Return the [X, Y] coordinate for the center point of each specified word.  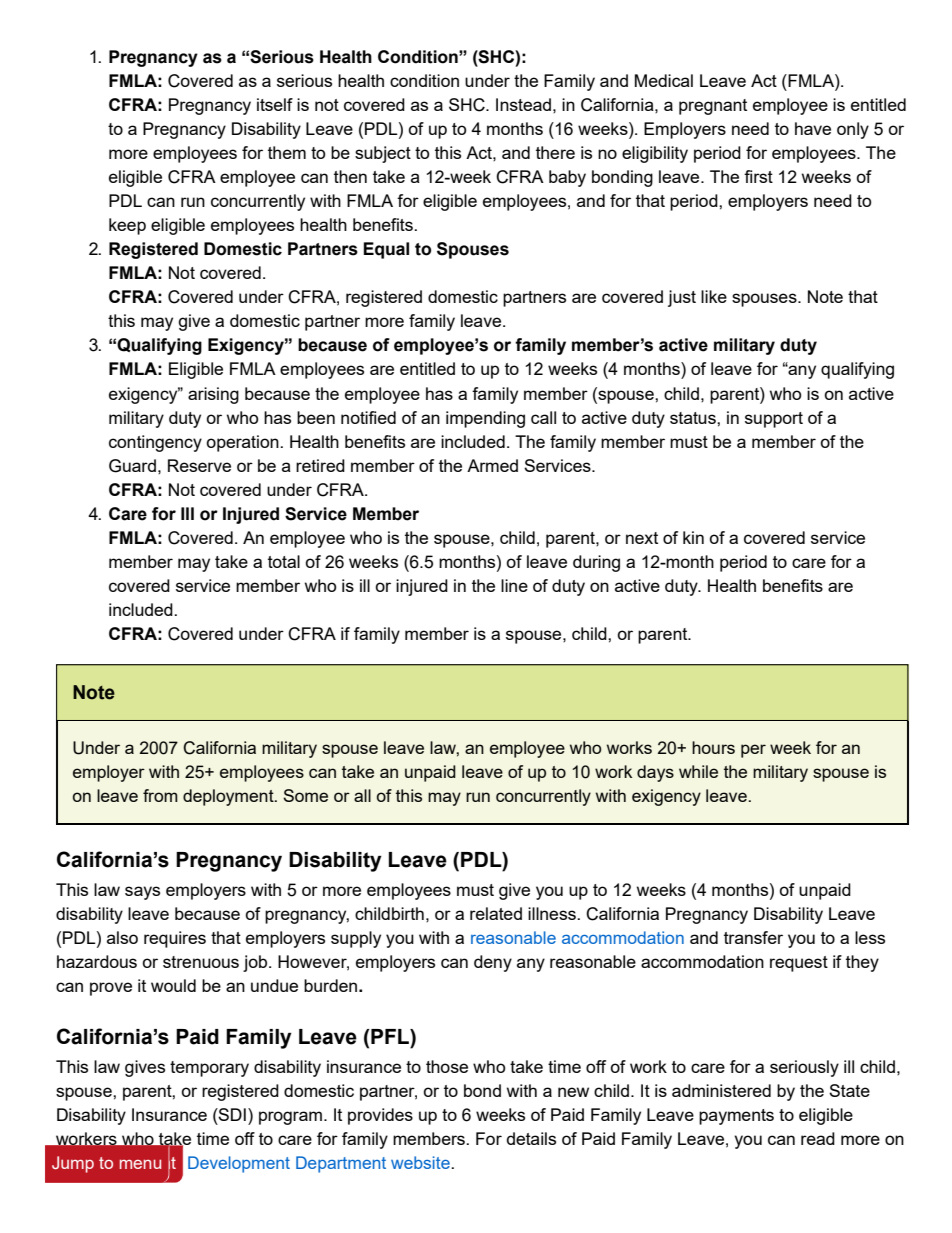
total [284, 561]
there [555, 152]
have [813, 128]
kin [693, 537]
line [514, 585]
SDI [231, 1114]
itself [275, 104]
